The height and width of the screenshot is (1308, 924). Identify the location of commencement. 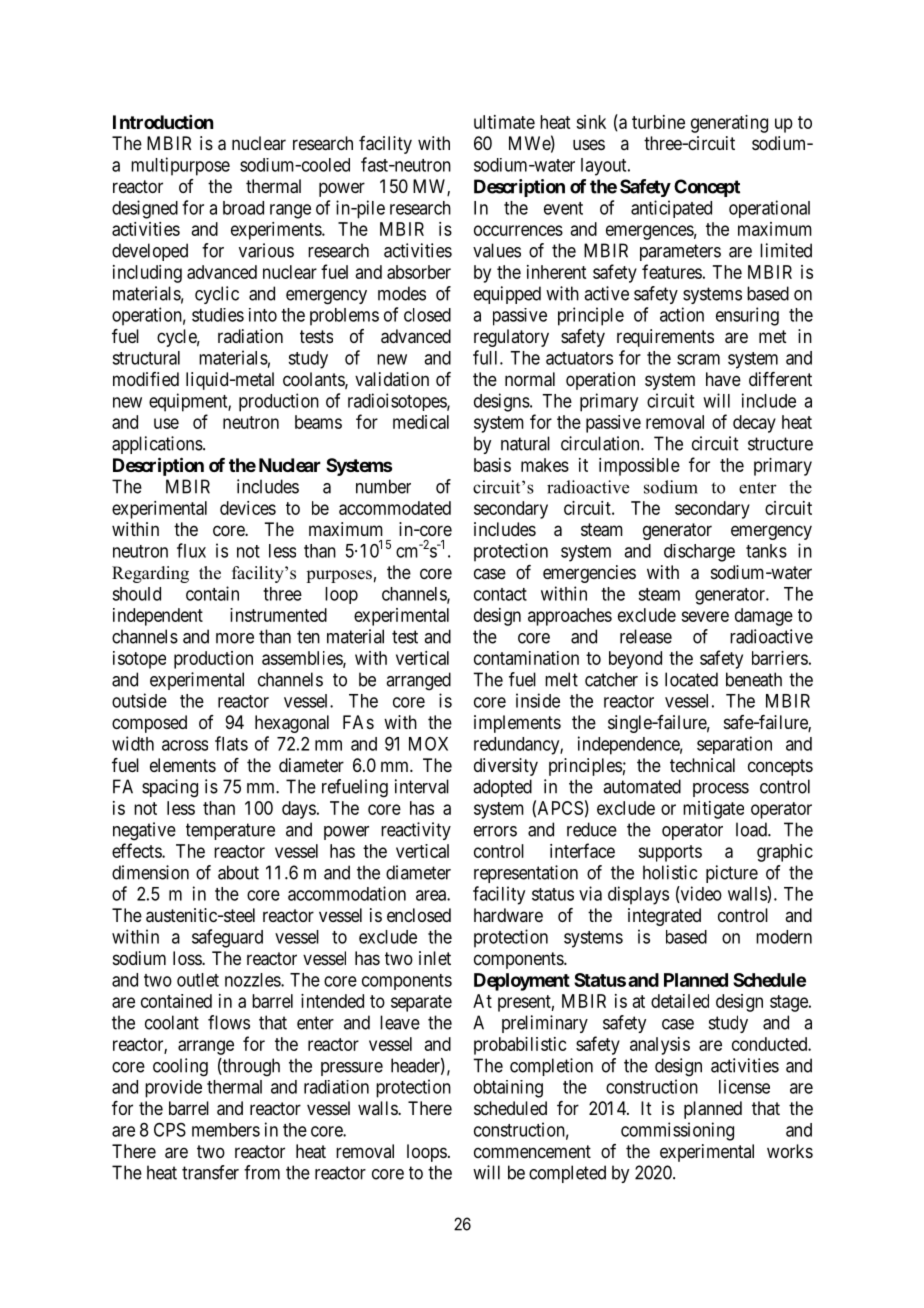
(532, 1151).
